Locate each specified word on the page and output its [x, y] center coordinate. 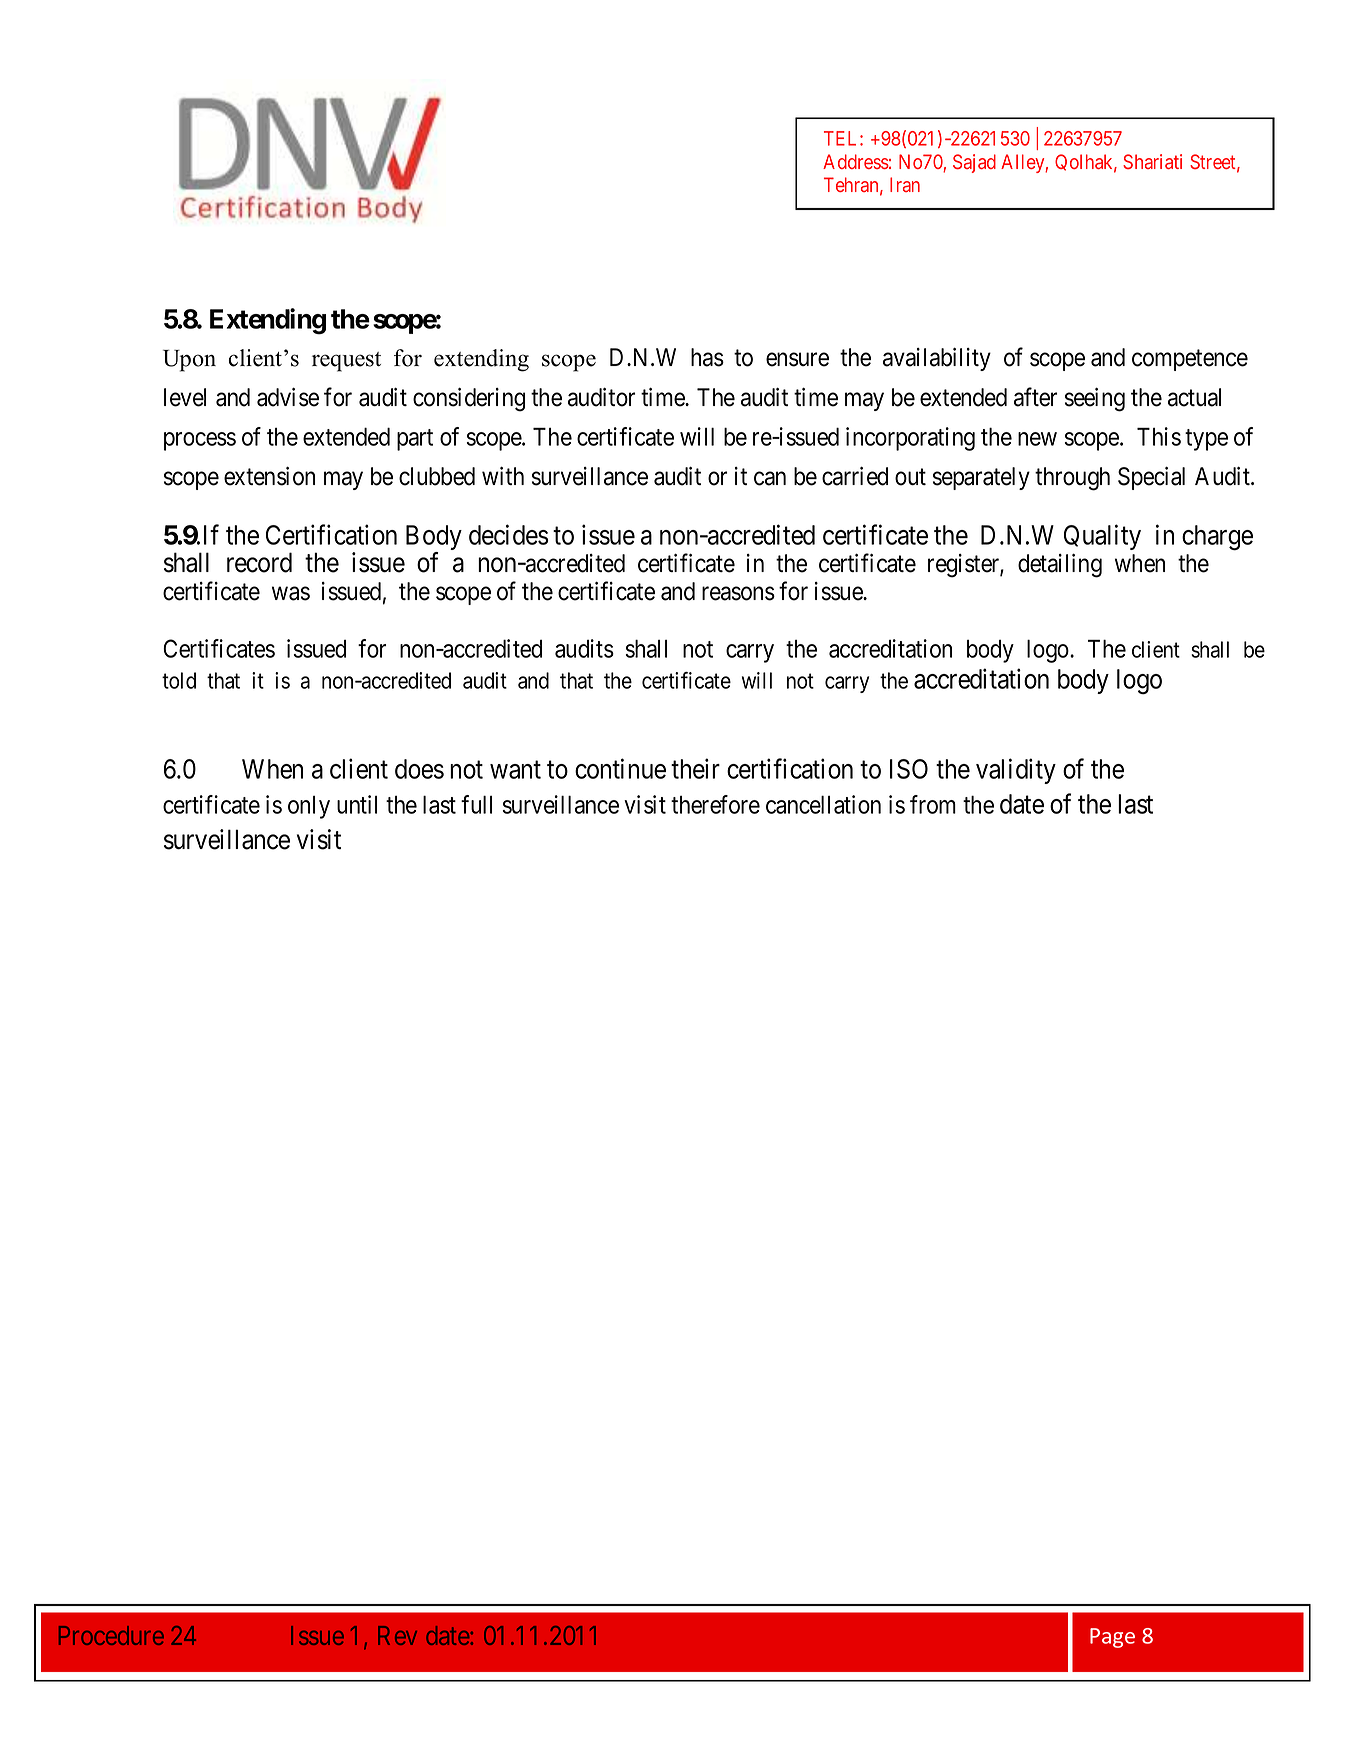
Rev [397, 1635]
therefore [715, 804]
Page [1112, 1638]
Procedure [111, 1635]
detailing [1060, 565]
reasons [738, 594]
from [933, 804]
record [259, 562]
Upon [189, 361]
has [707, 357]
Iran [905, 184]
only [309, 807]
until [357, 804]
